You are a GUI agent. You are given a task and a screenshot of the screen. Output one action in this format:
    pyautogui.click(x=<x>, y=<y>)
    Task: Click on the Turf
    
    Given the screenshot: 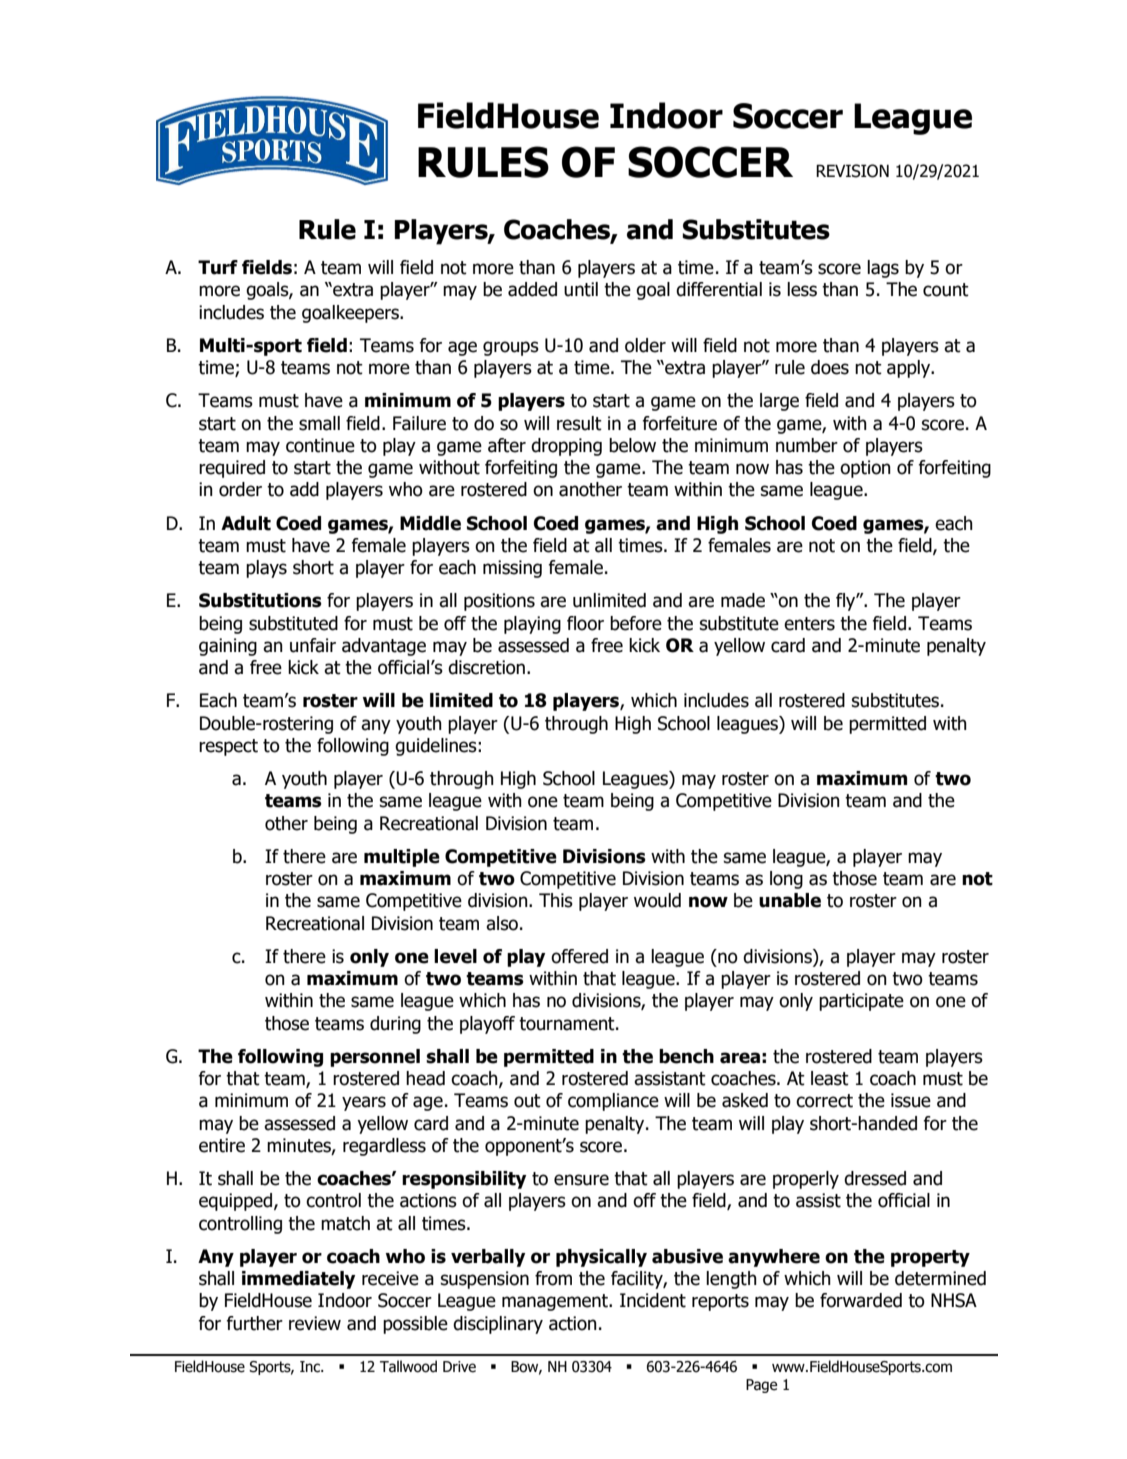 What is the action you would take?
    pyautogui.click(x=218, y=267)
